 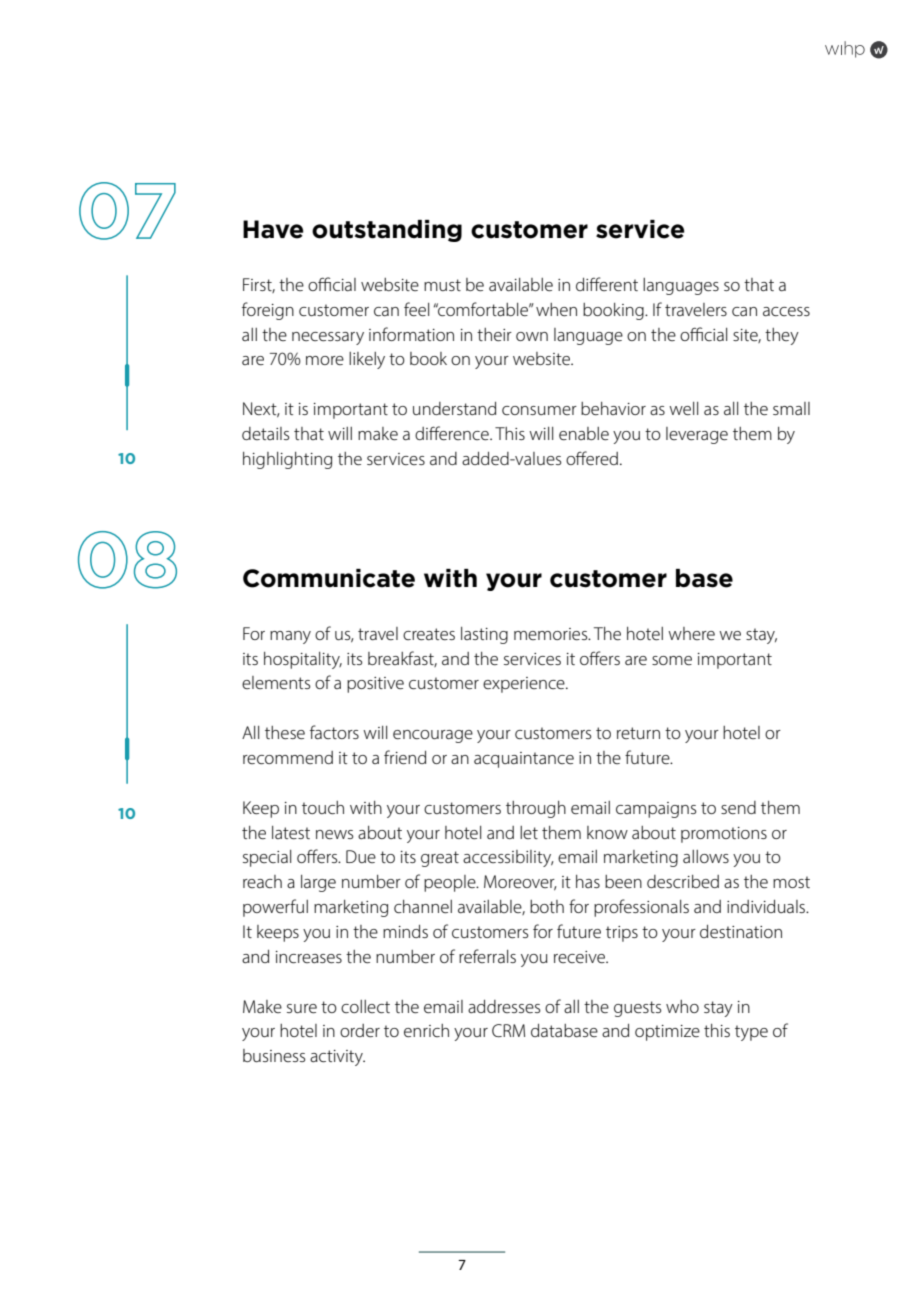 What do you see at coordinates (556, 309) in the screenshot?
I see `when` at bounding box center [556, 309].
